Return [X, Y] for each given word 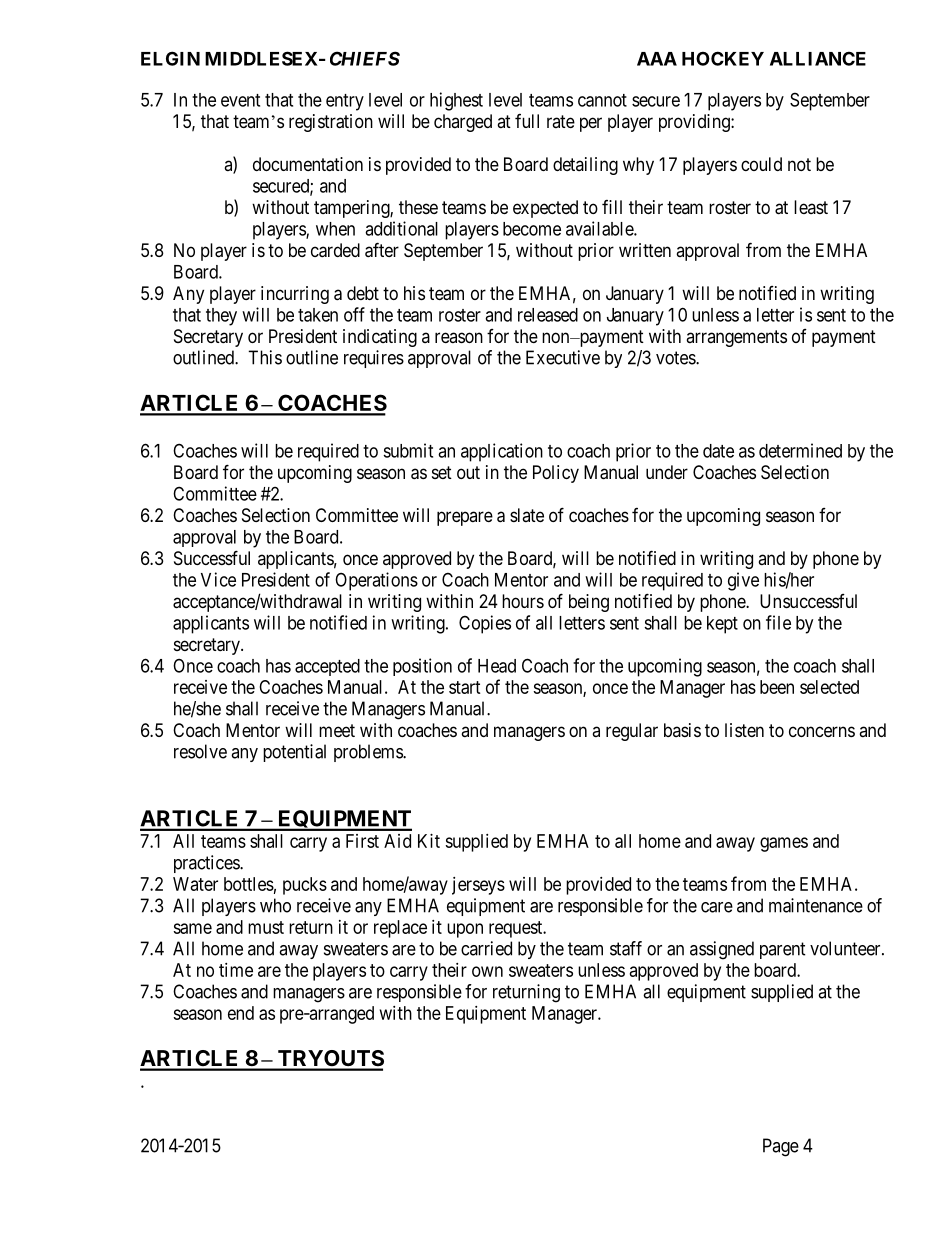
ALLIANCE [818, 58]
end [241, 1013]
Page [781, 1147]
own [487, 971]
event [240, 100]
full [527, 121]
